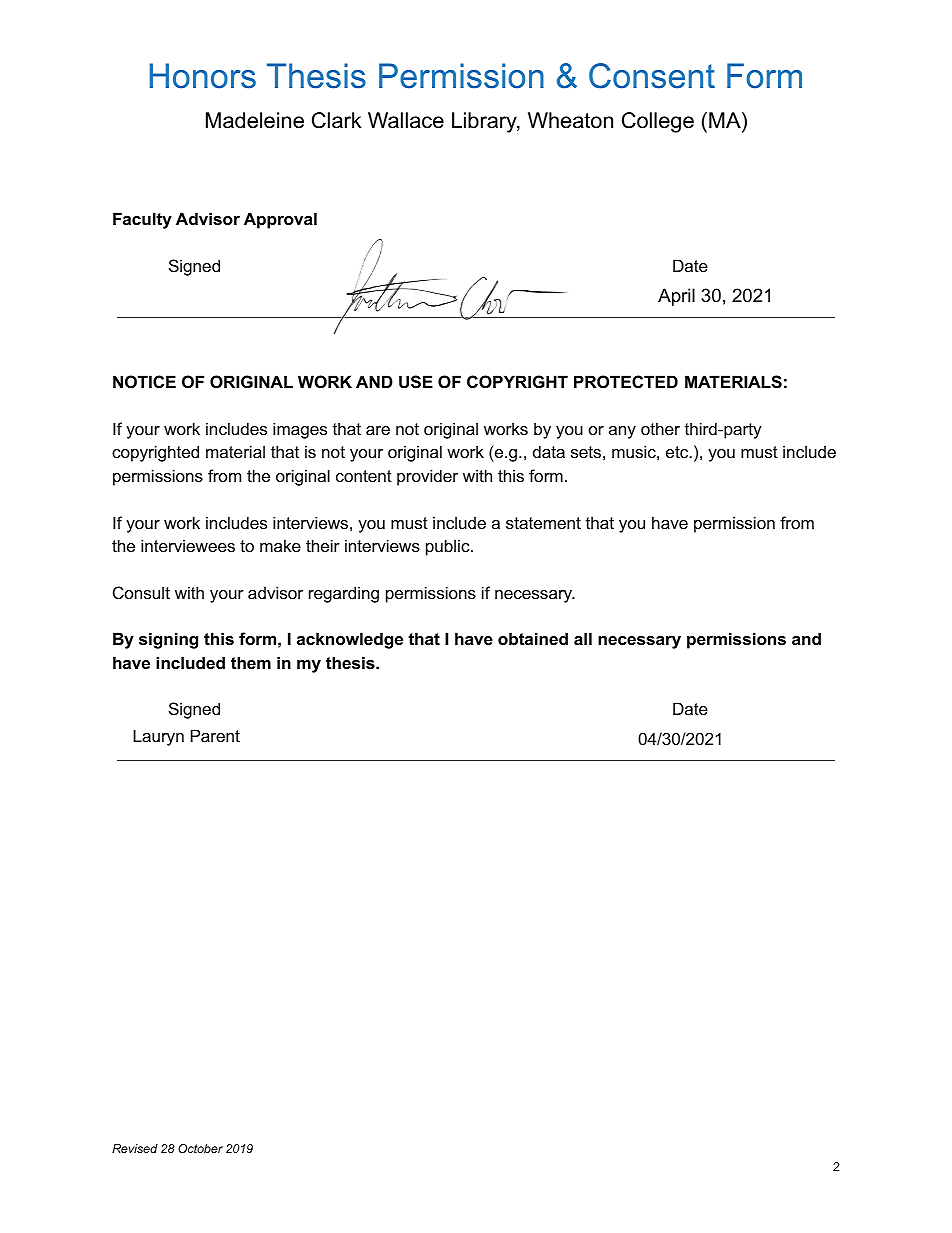 The height and width of the image is (1233, 952). Describe the element at coordinates (135, 1148) in the image. I see `Revised` at that location.
